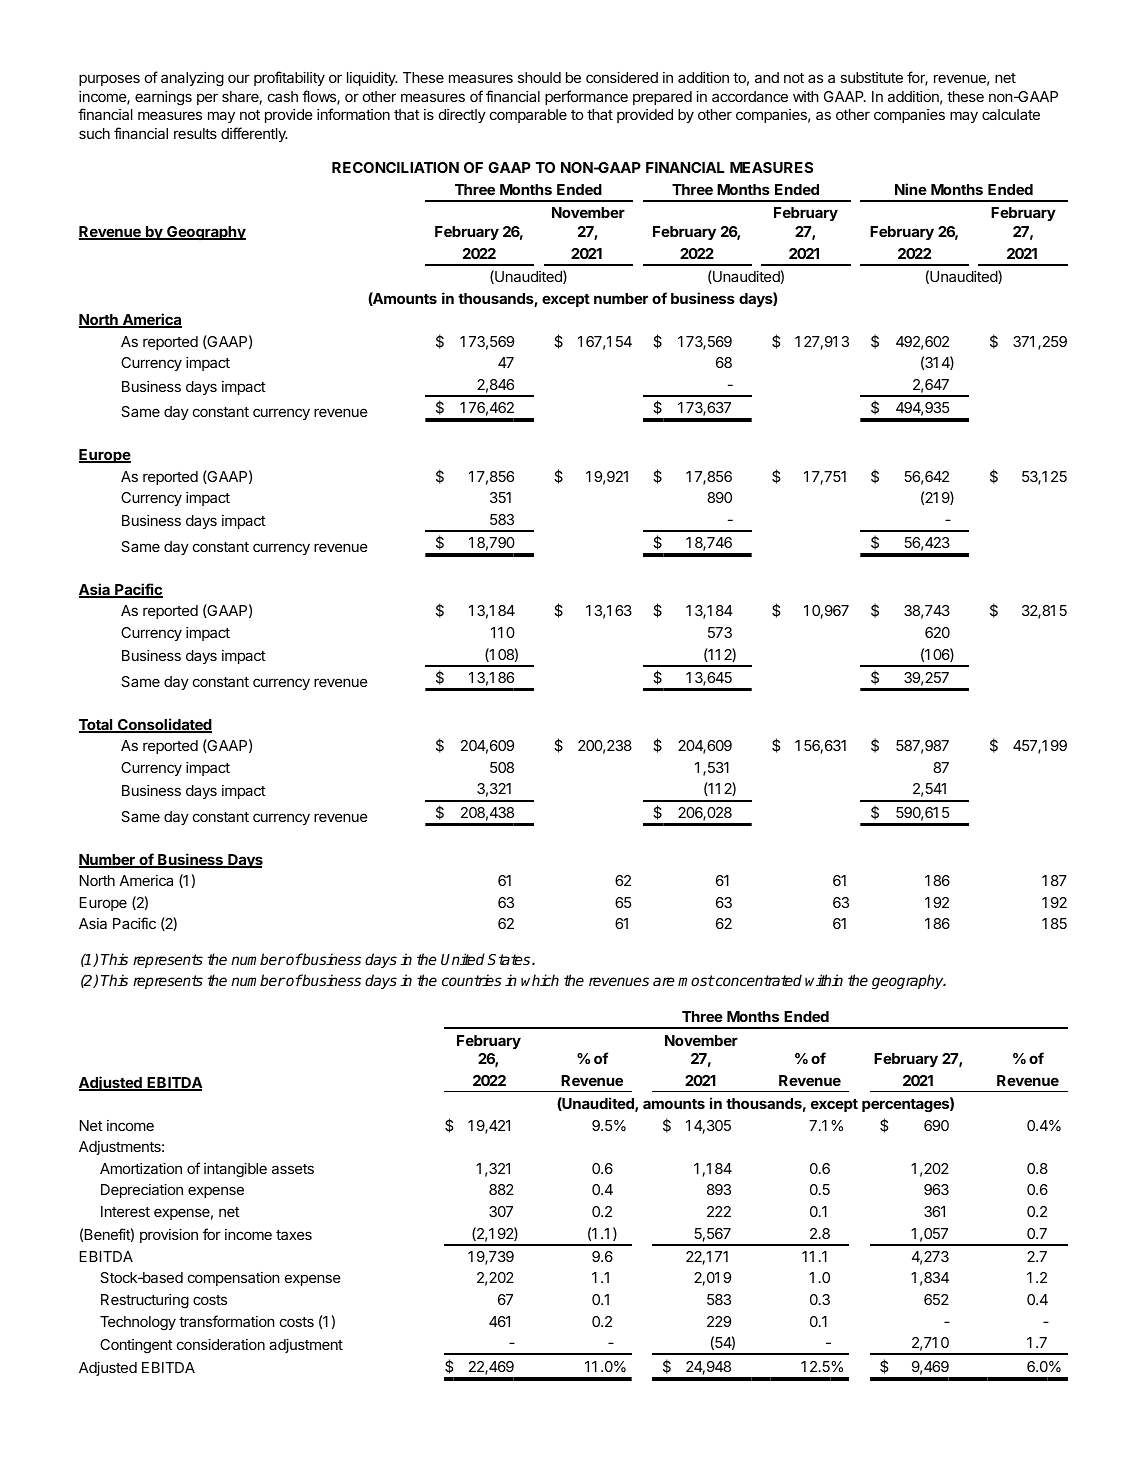  I want to click on concentrated, so click(758, 980).
